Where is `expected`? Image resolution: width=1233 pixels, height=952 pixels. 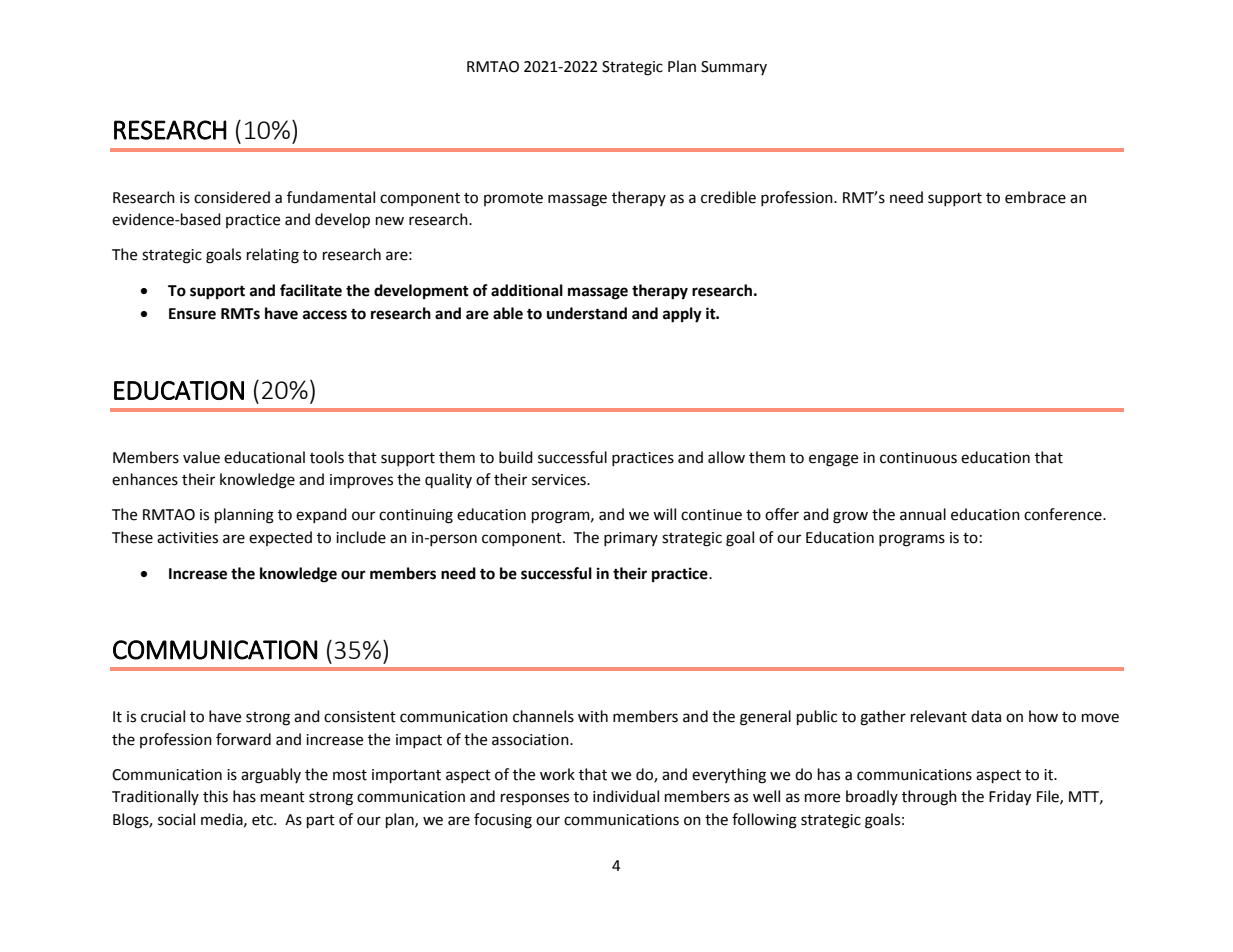 expected is located at coordinates (280, 538).
